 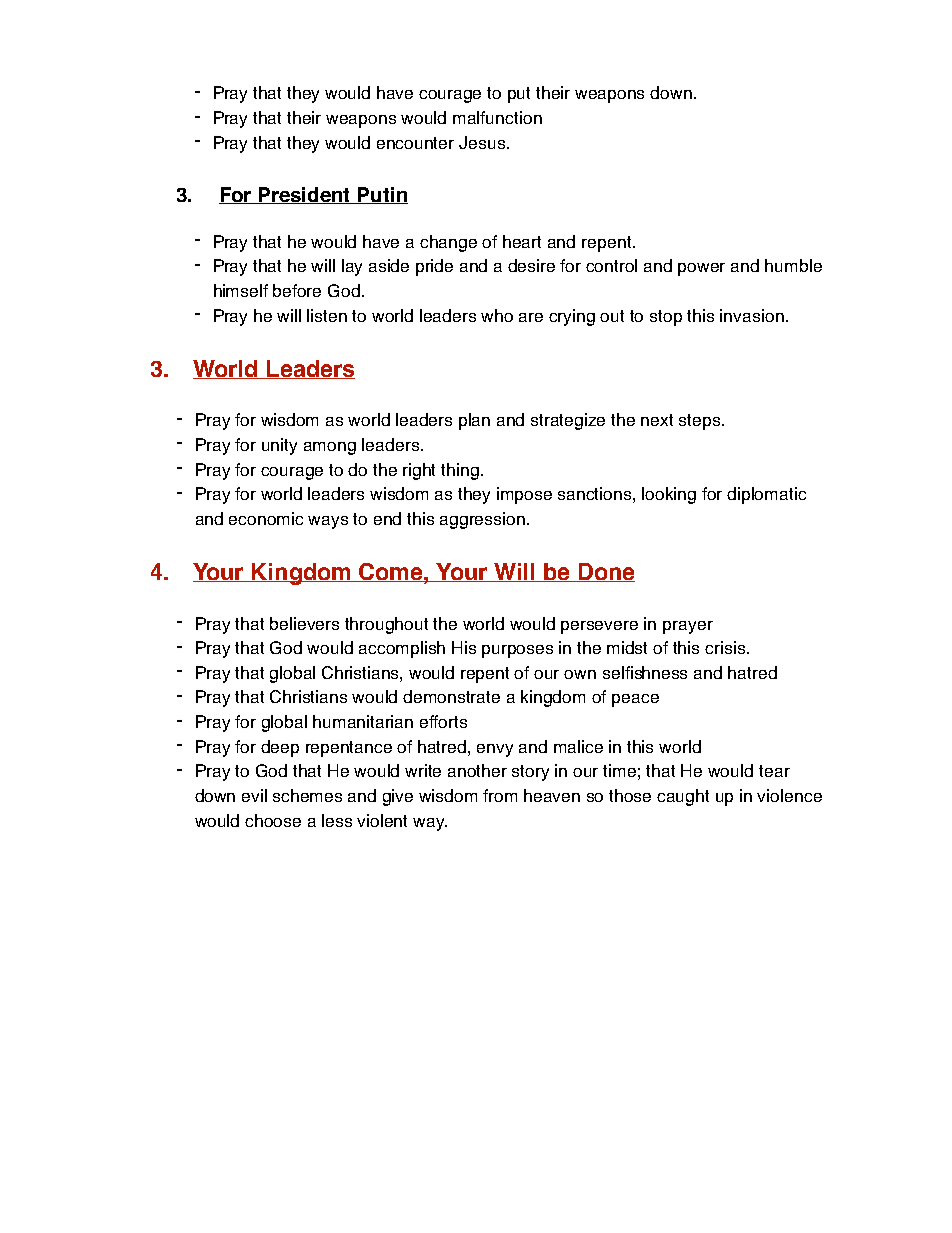 I want to click on schemes, so click(x=307, y=795).
